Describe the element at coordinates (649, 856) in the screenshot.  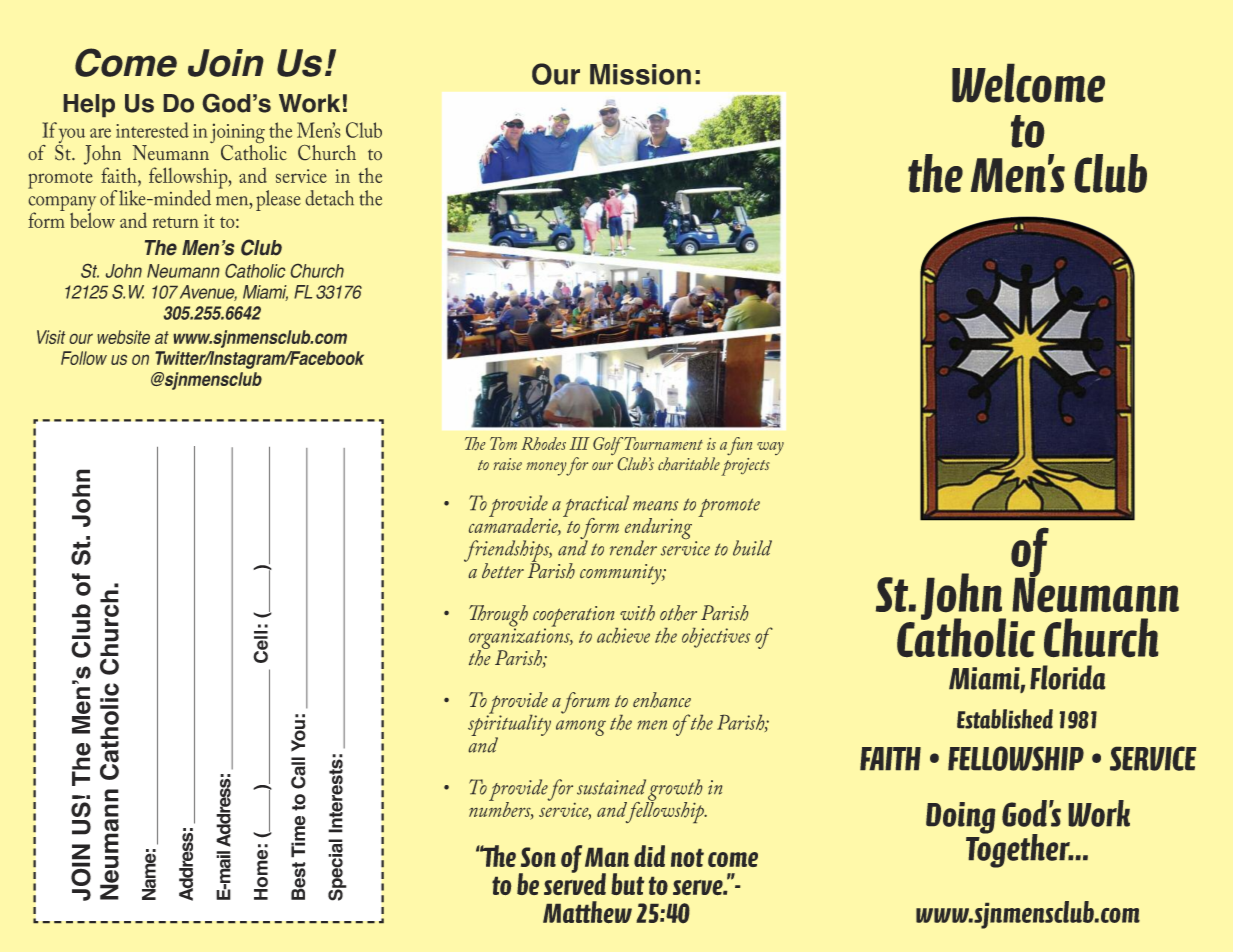
I see `did` at that location.
